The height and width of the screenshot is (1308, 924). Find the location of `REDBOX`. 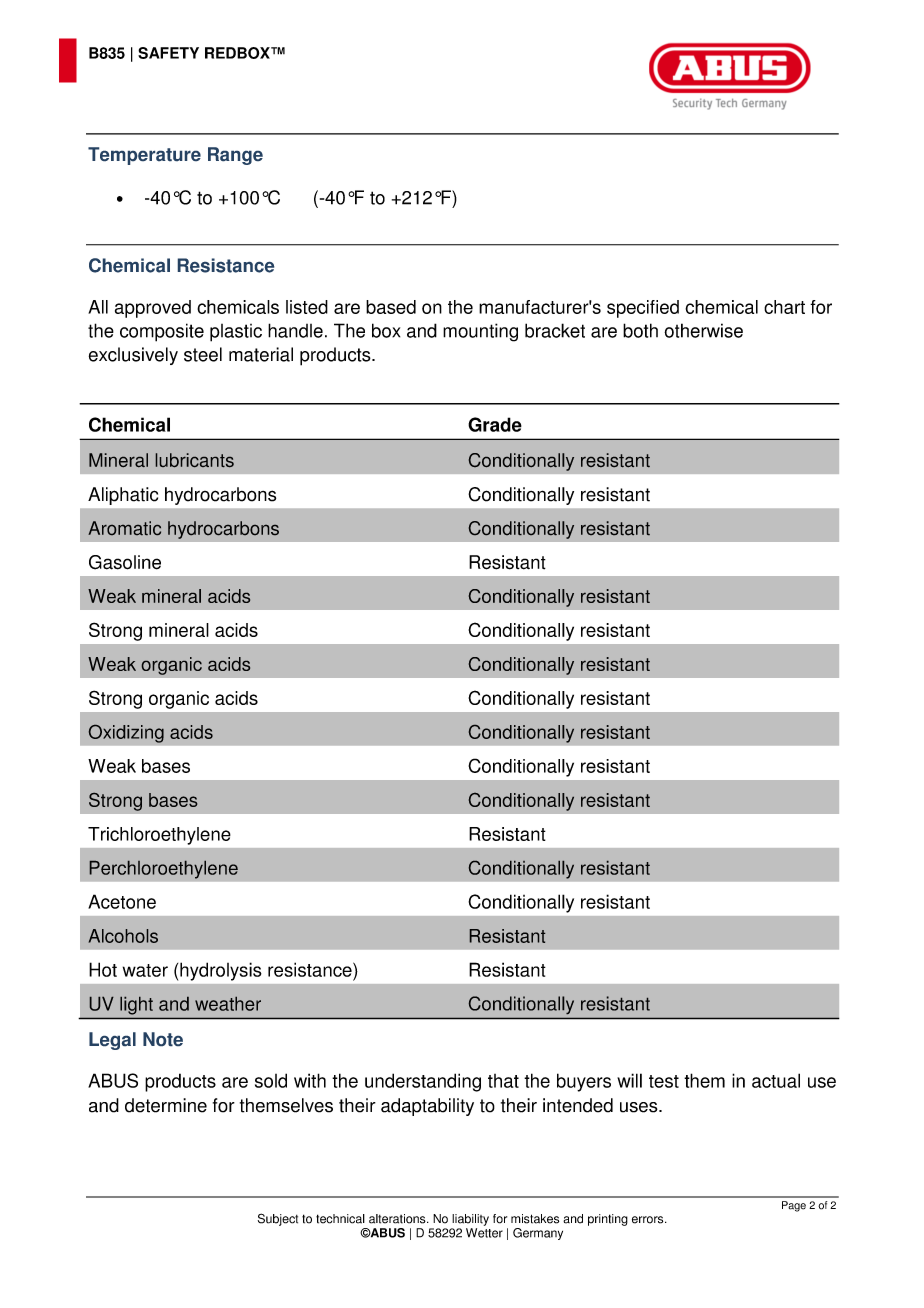

REDBOX is located at coordinates (238, 53).
